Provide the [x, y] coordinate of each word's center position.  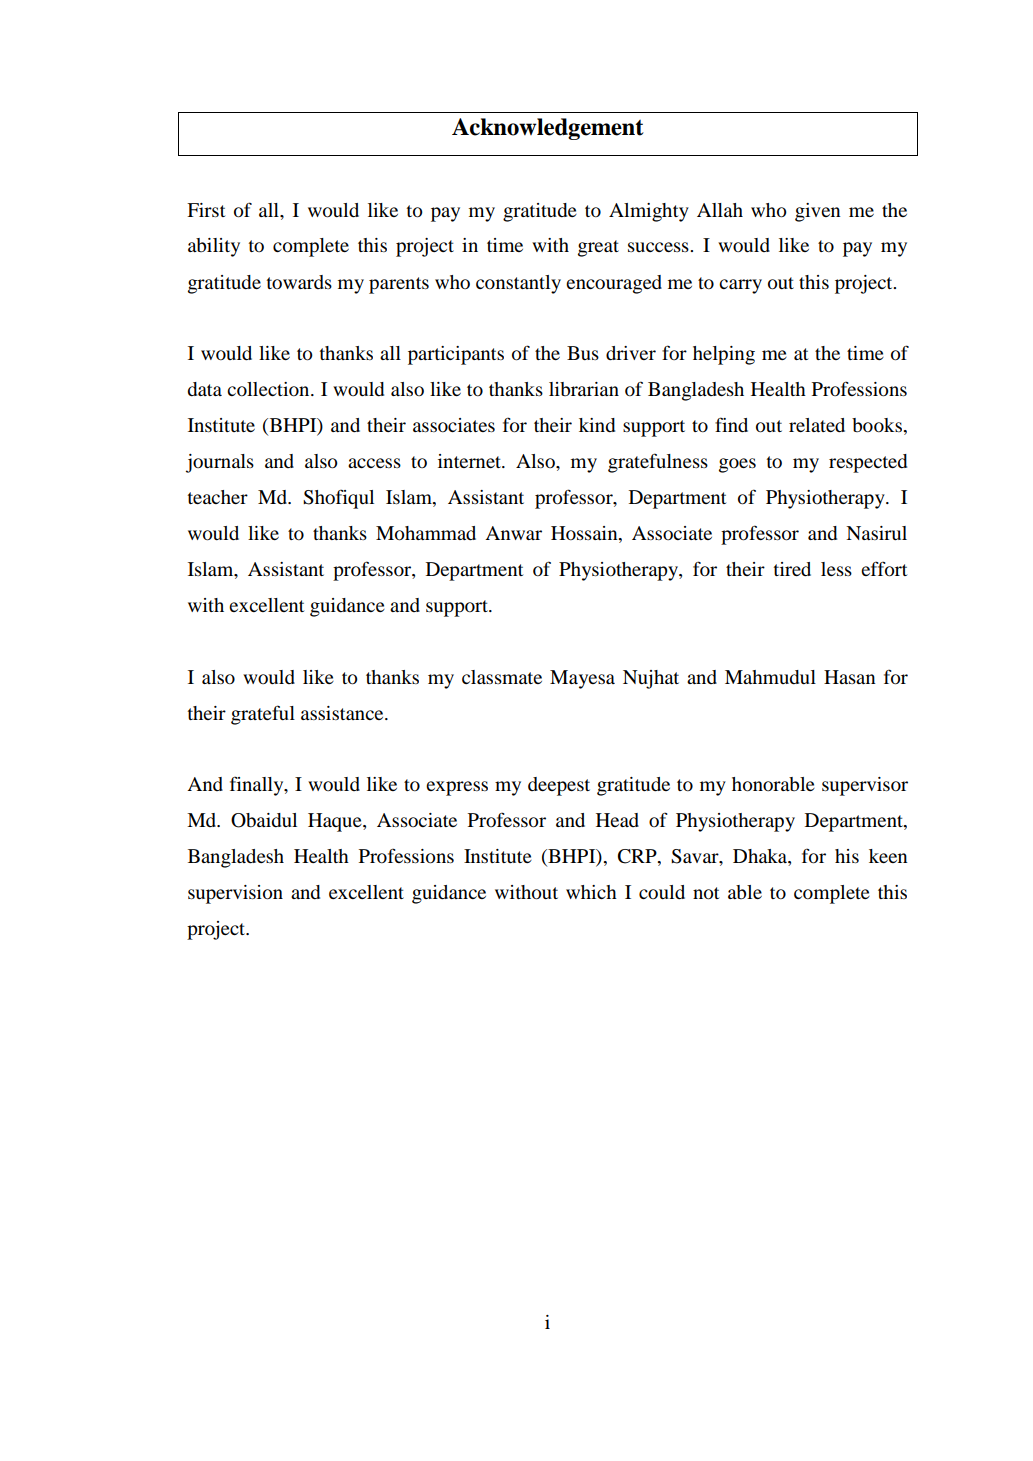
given [818, 212]
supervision [235, 894]
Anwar [513, 533]
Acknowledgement [548, 129]
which [591, 892]
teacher [218, 497]
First [206, 210]
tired [792, 569]
